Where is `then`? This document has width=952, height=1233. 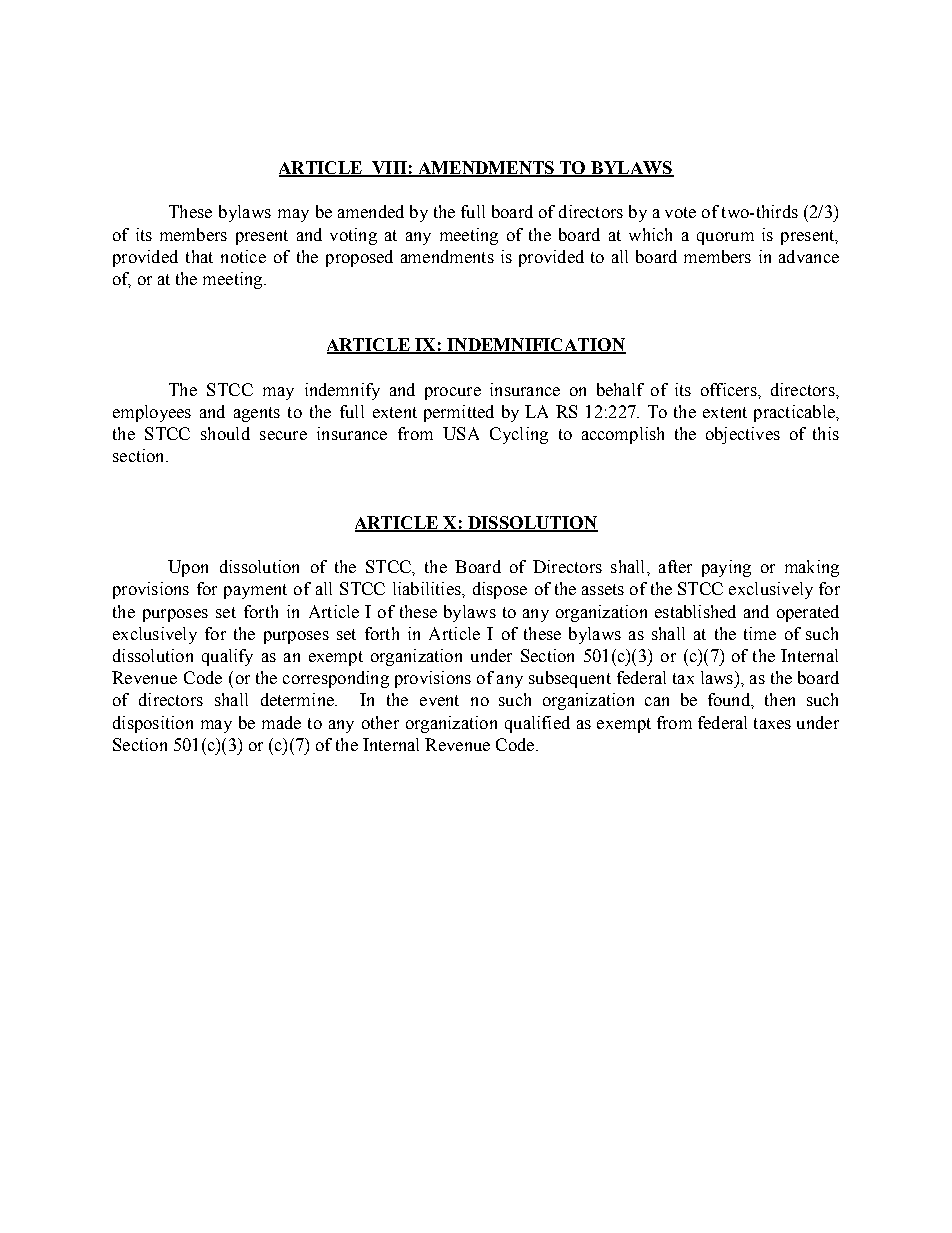 then is located at coordinates (780, 699).
